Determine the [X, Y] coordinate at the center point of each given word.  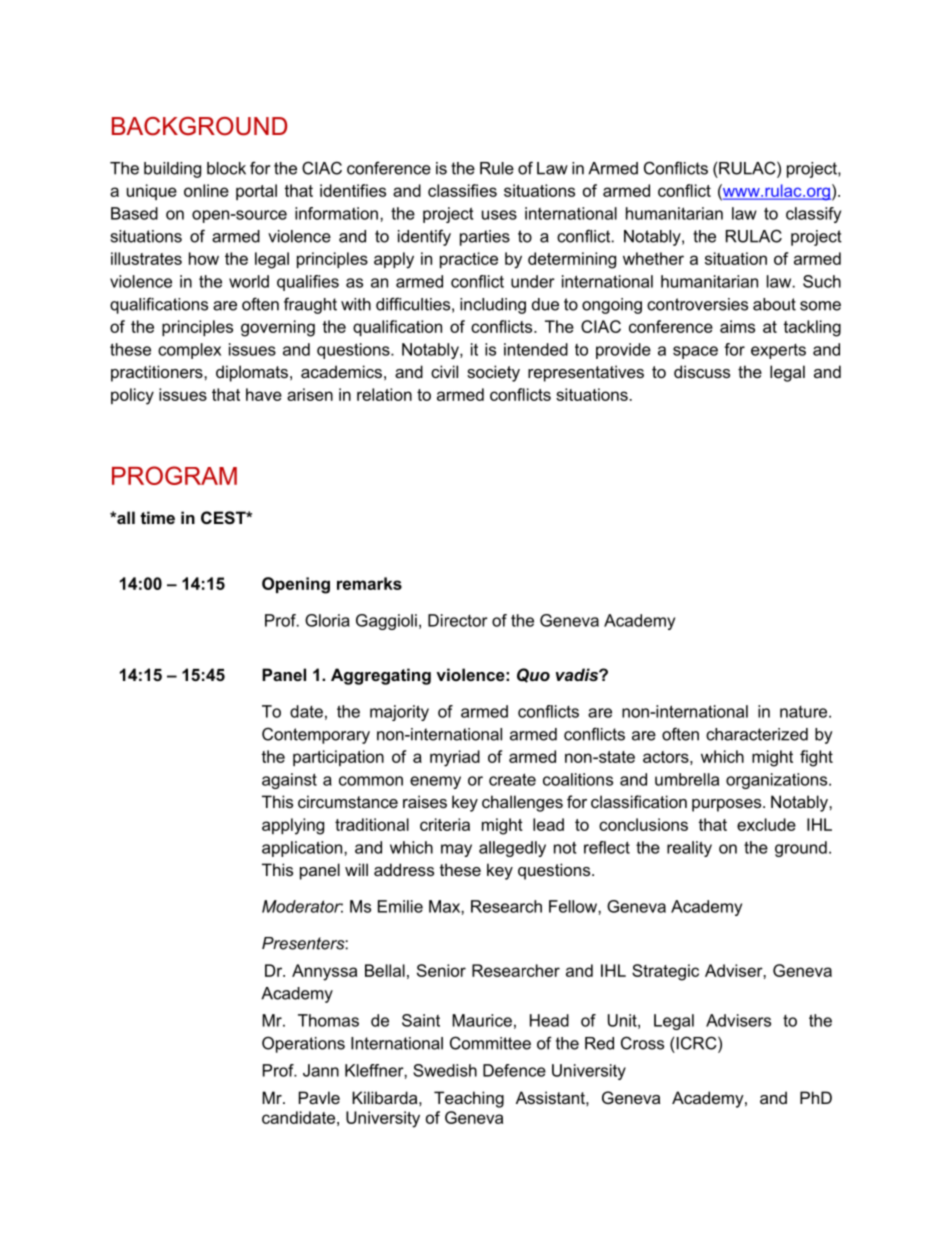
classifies [462, 190]
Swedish [445, 1070]
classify [813, 215]
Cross [642, 1043]
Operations [303, 1044]
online [206, 190]
